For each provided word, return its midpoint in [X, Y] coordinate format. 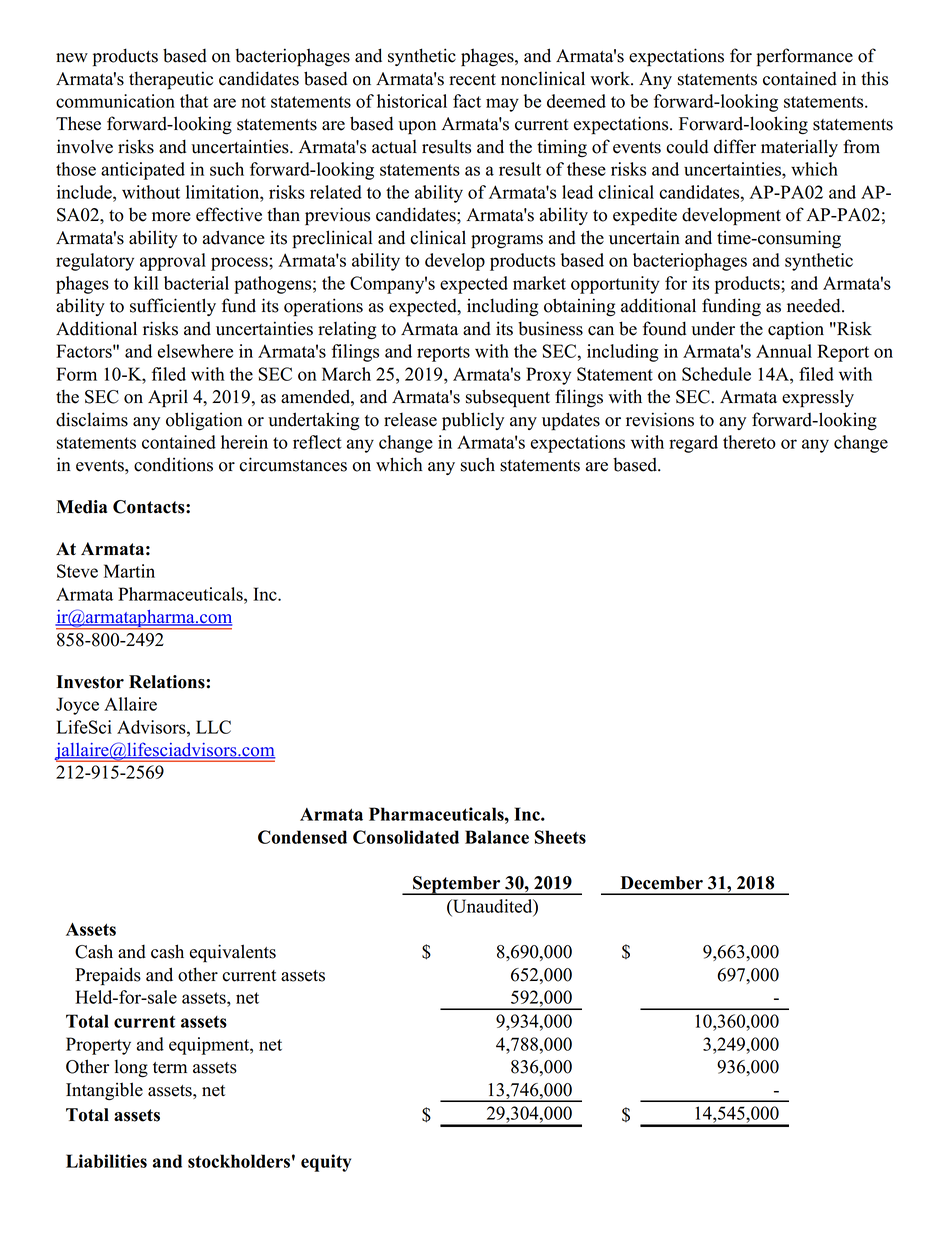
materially [799, 148]
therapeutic [171, 80]
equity [326, 1163]
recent [472, 80]
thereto [749, 442]
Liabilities [106, 1161]
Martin [129, 571]
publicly [473, 421]
